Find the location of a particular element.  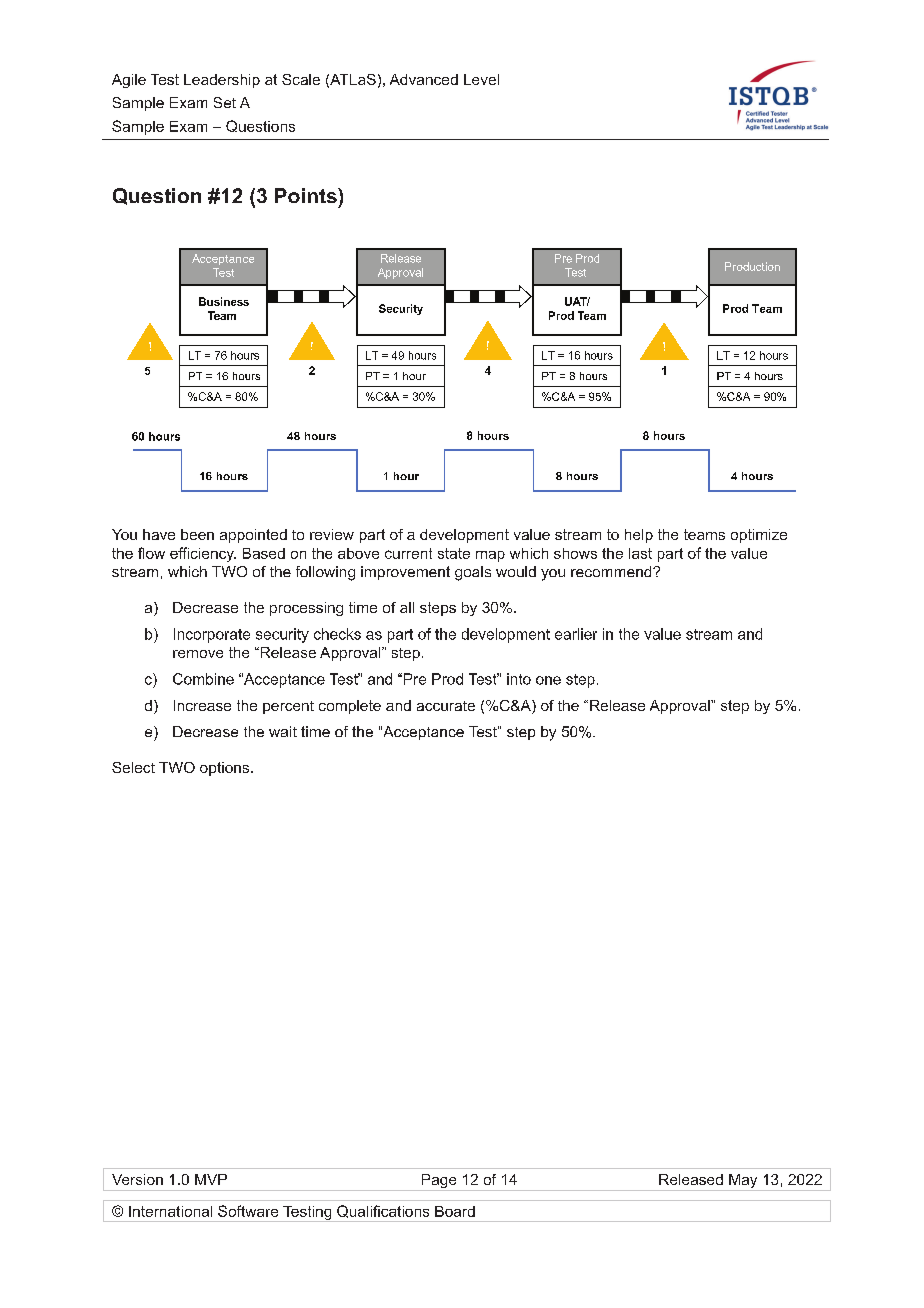

earlier is located at coordinates (576, 634).
